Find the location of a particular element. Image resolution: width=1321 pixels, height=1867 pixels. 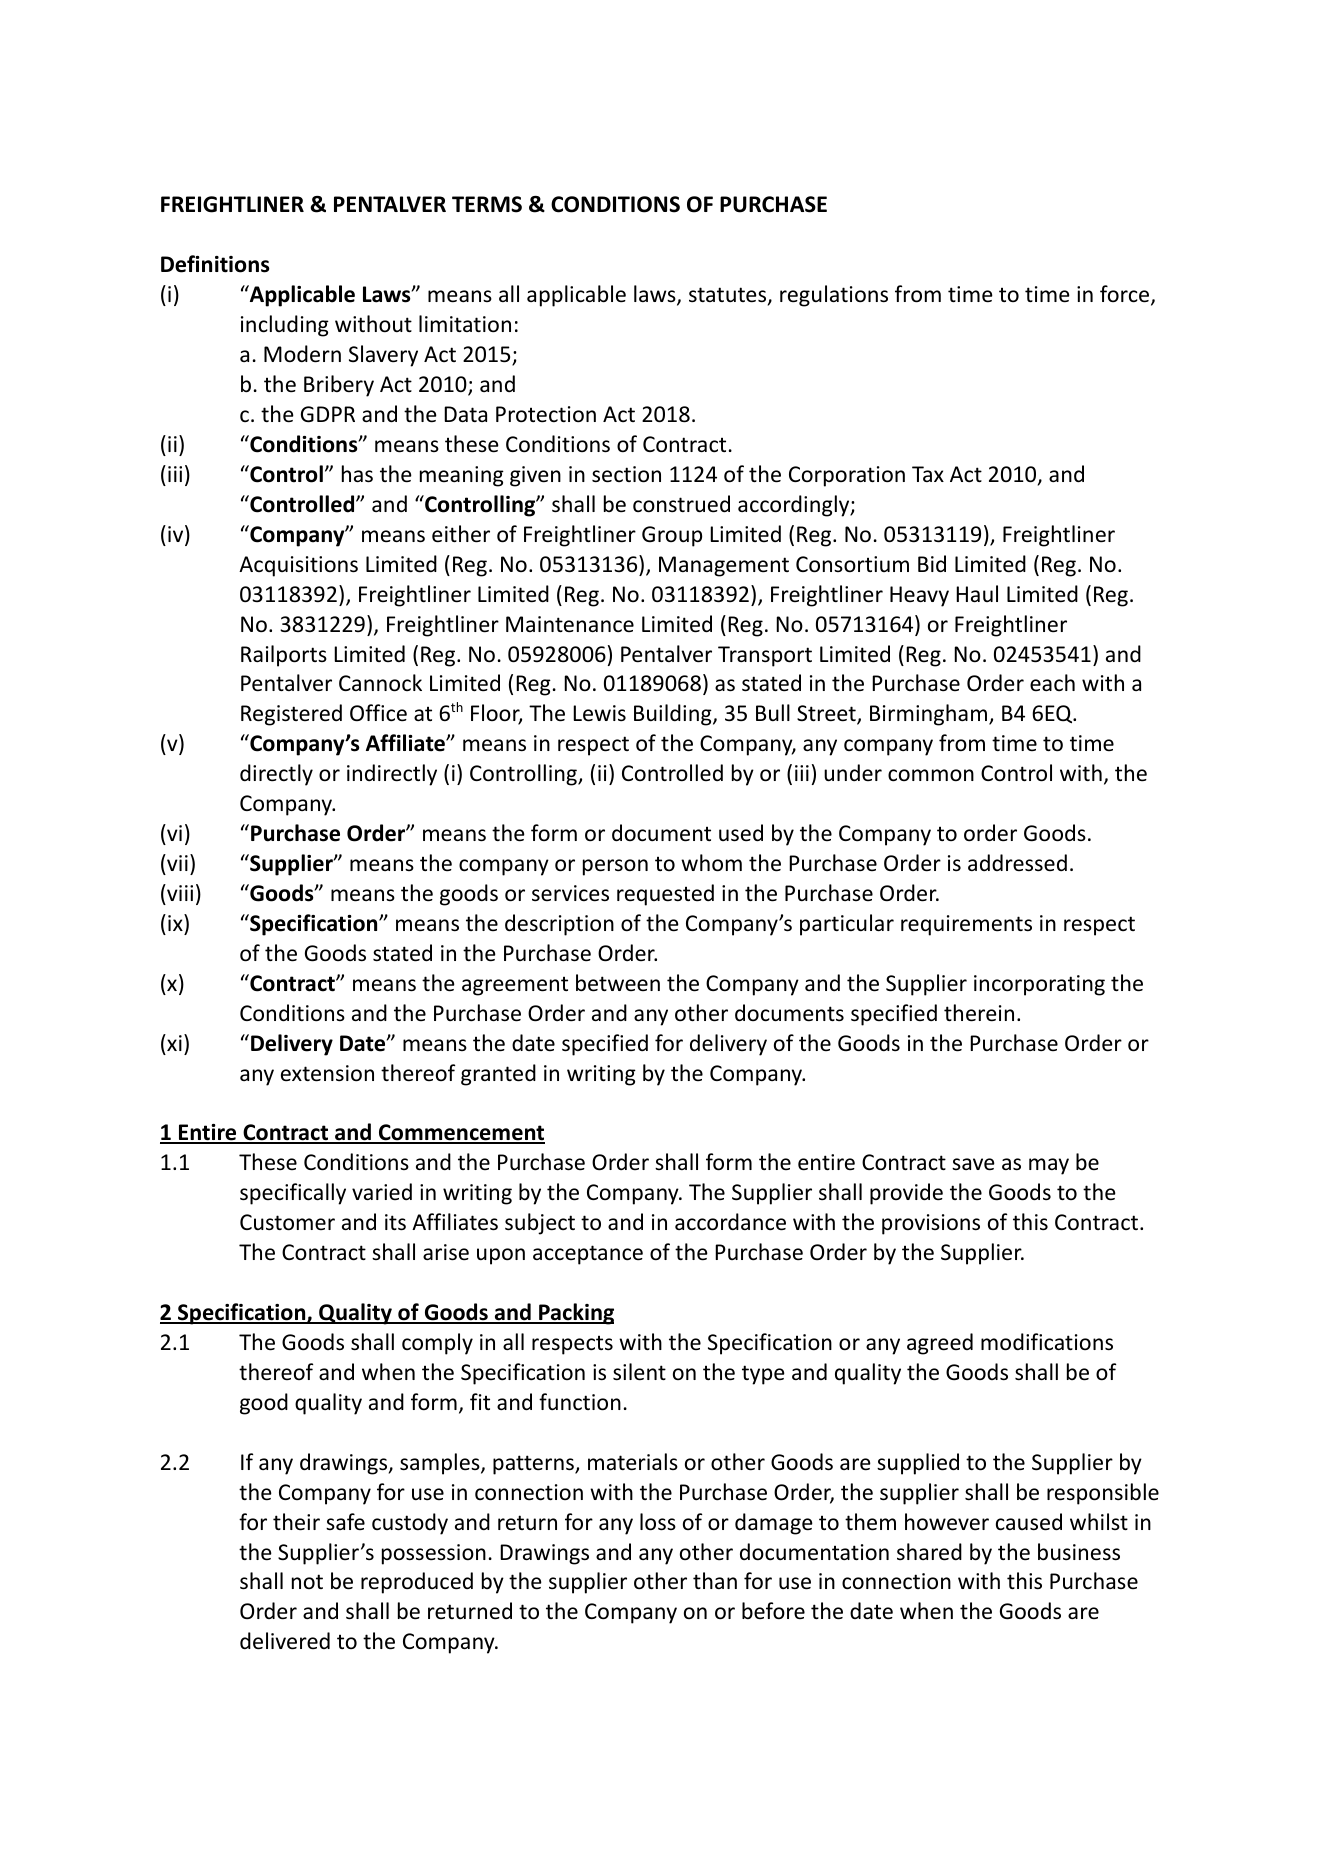

Definitions is located at coordinates (215, 264).
